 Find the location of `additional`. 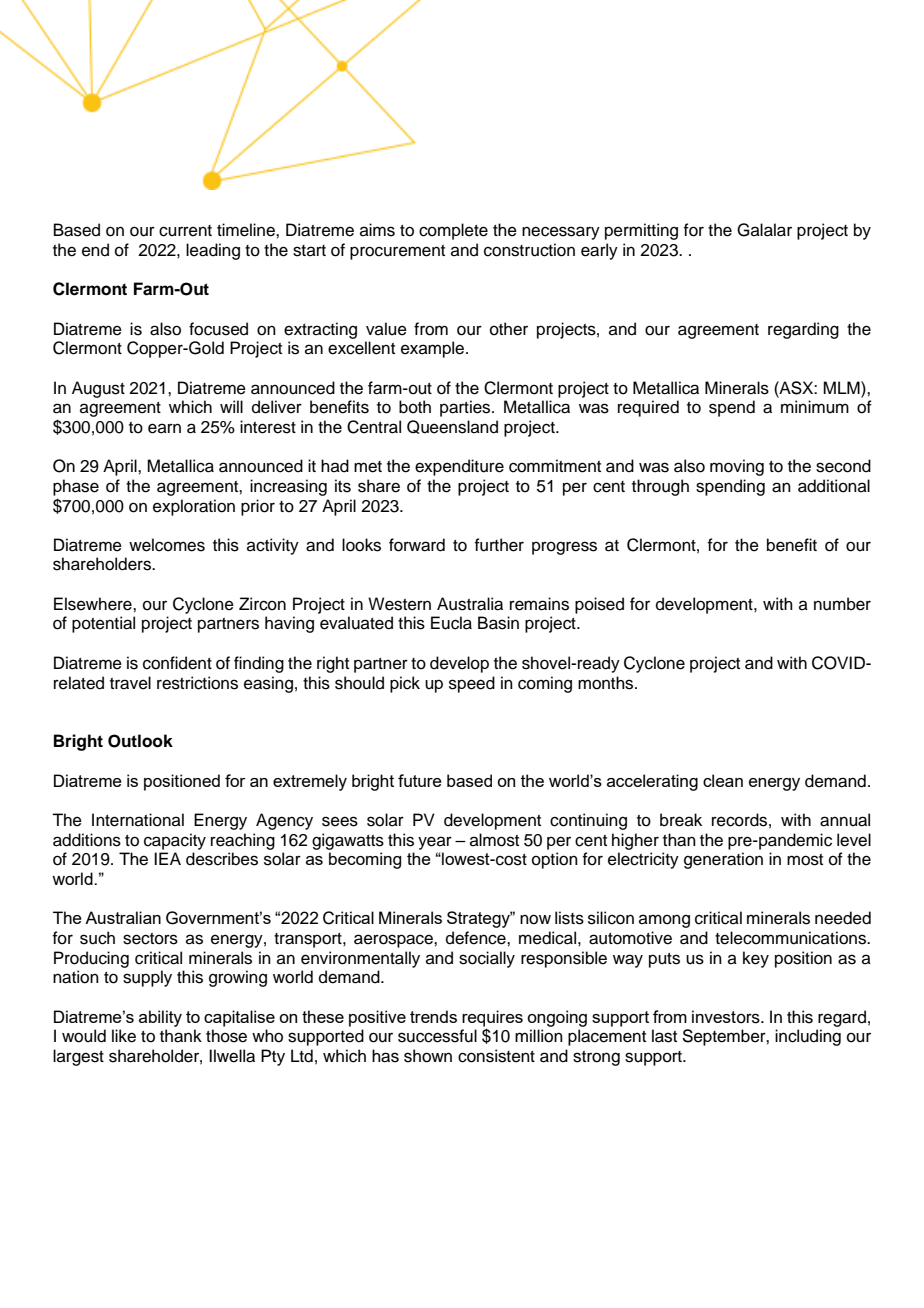

additional is located at coordinates (834, 486).
